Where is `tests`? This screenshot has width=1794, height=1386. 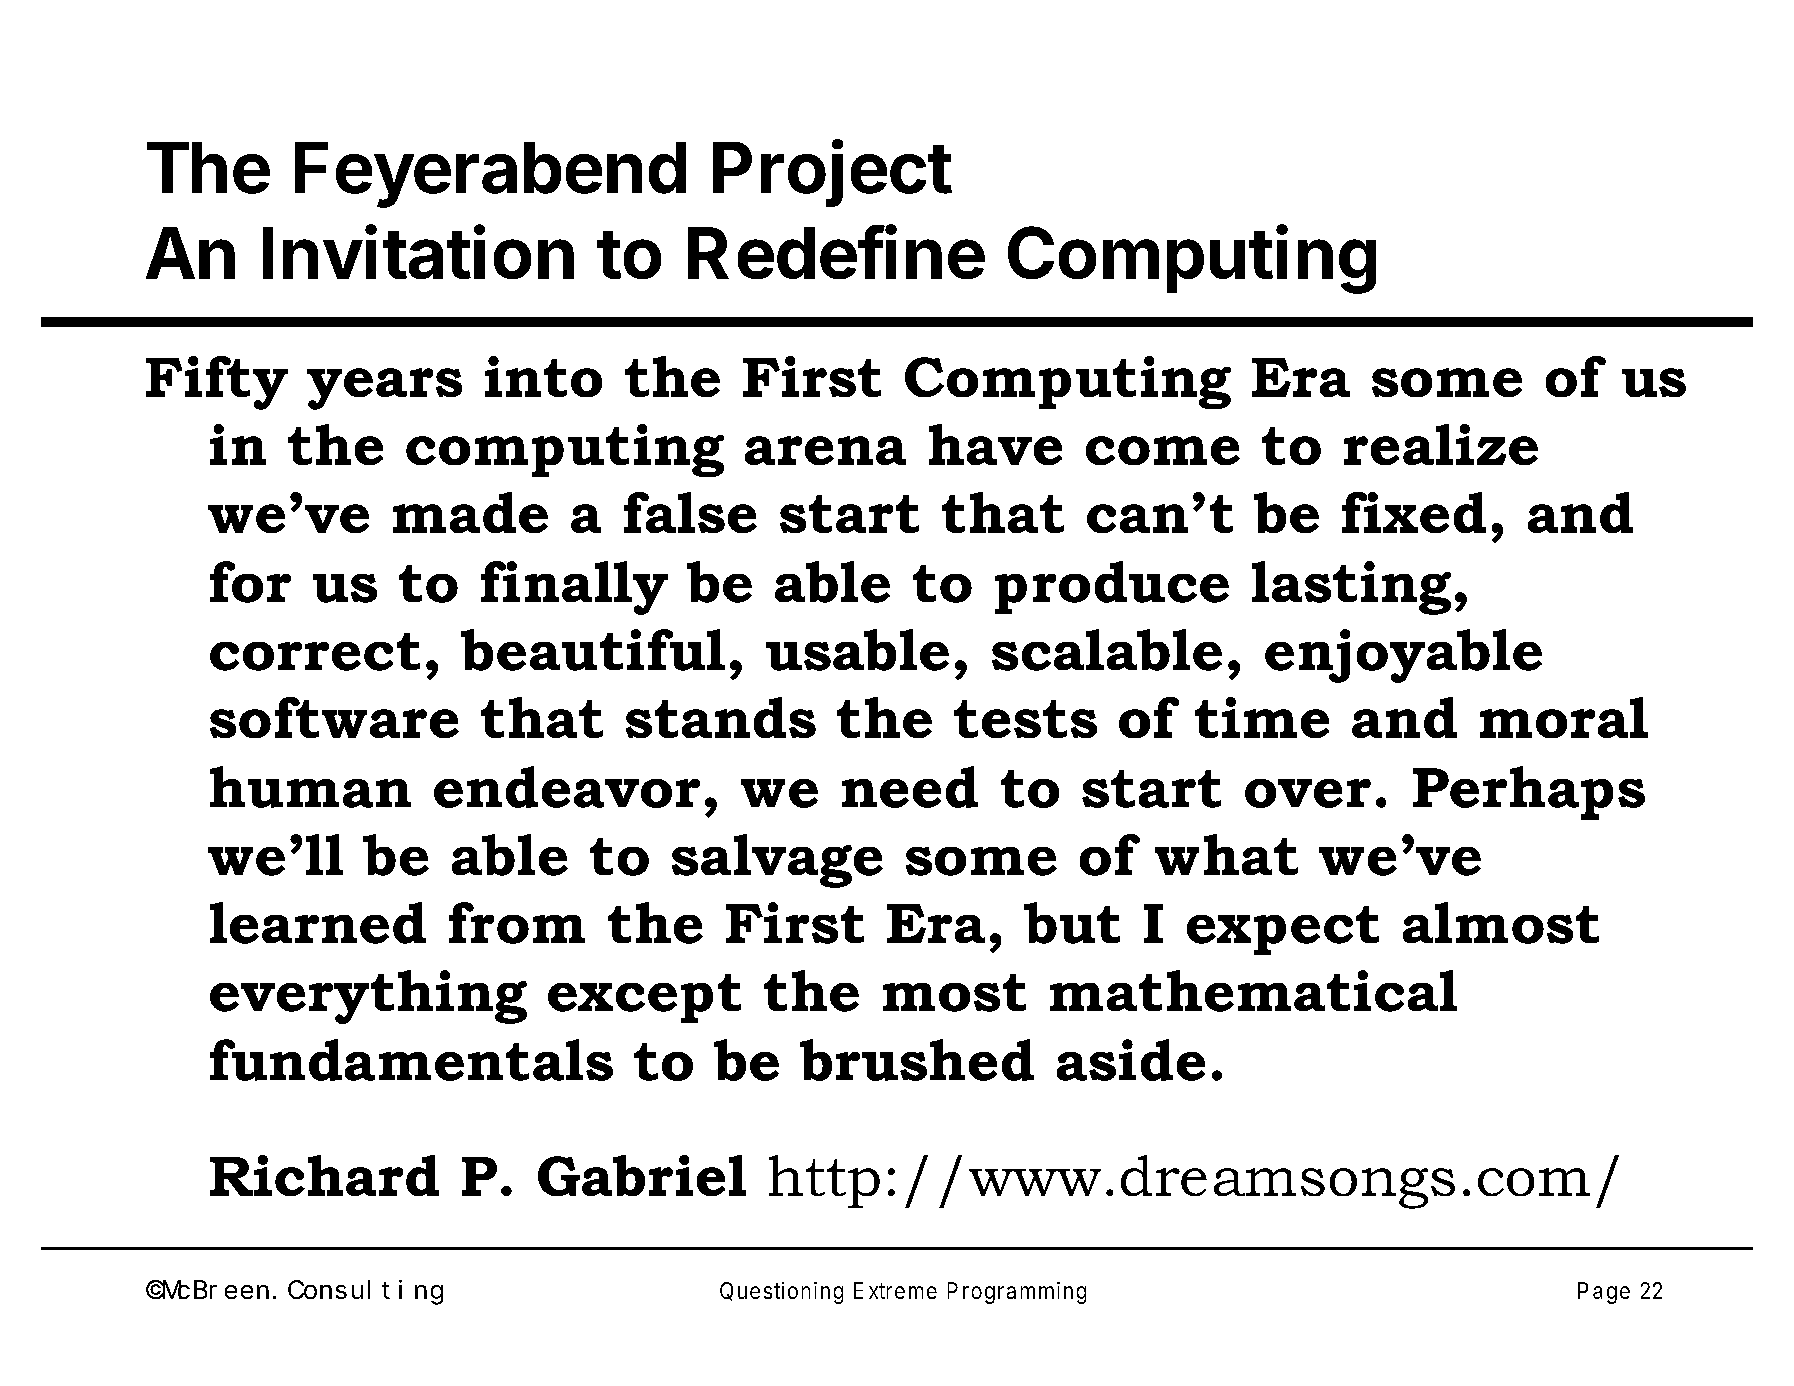 tests is located at coordinates (1025, 719).
